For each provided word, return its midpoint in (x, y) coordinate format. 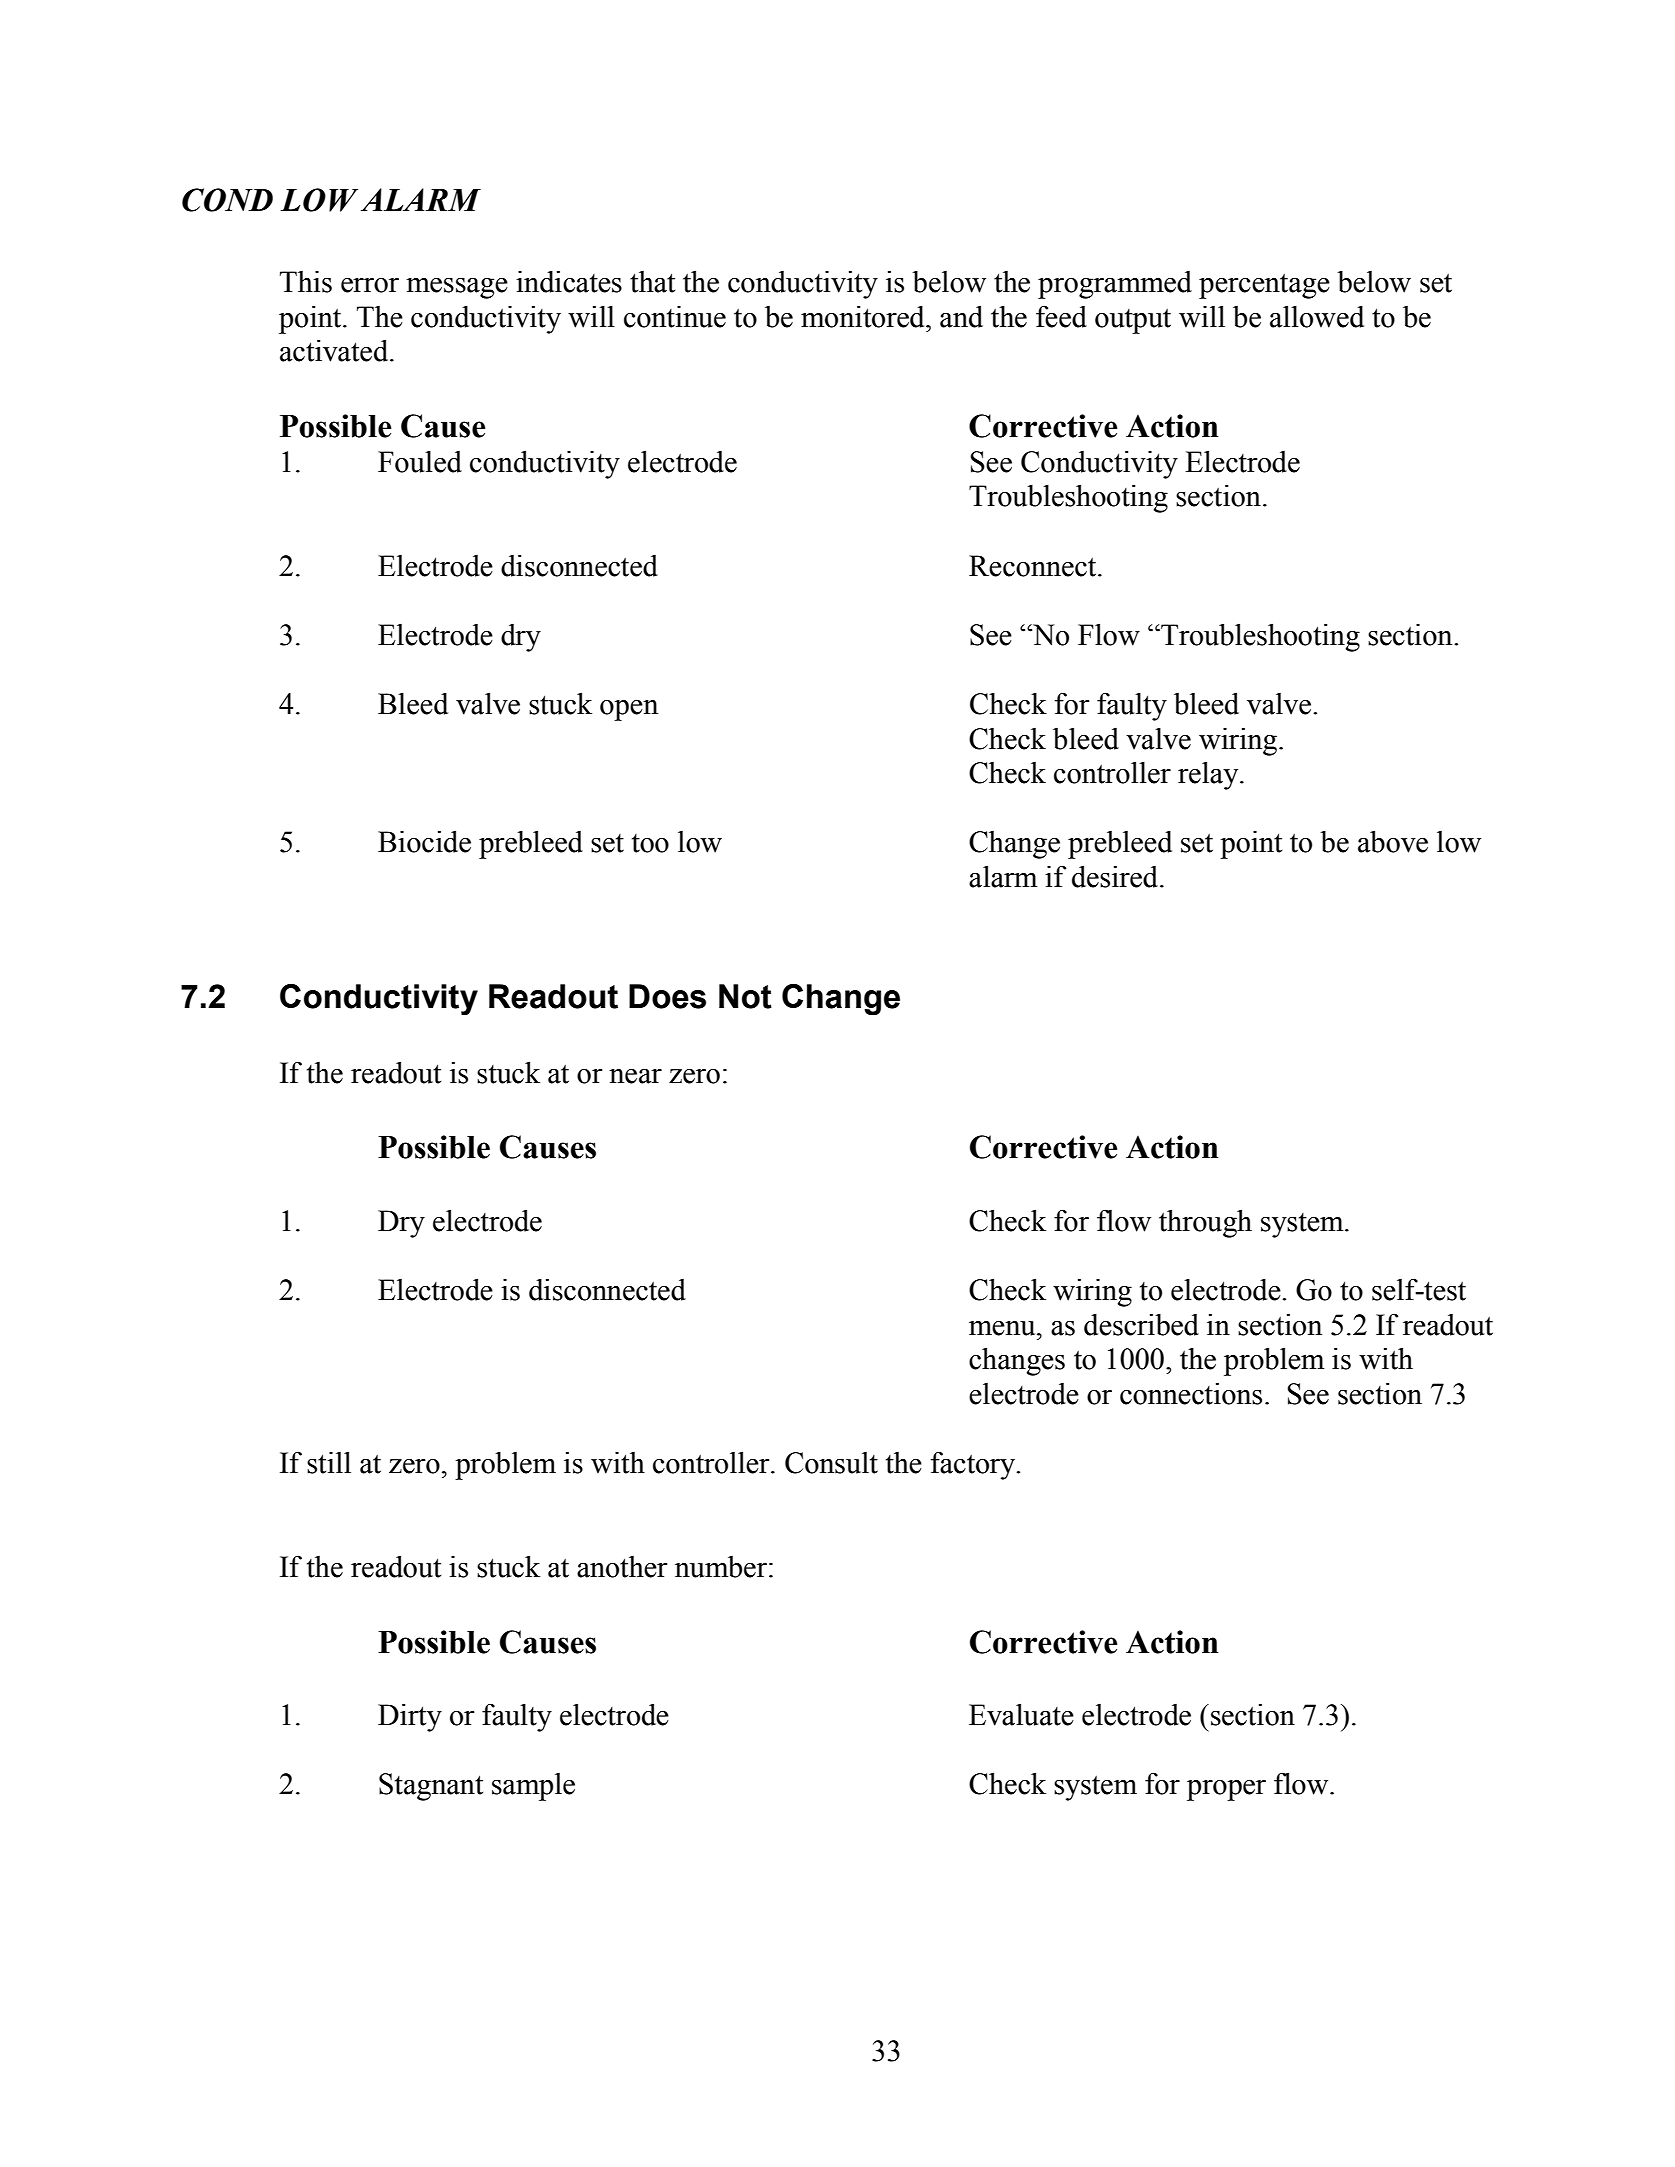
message (457, 288)
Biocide (424, 841)
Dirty (410, 1718)
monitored (864, 317)
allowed (1317, 316)
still (329, 1462)
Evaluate (1021, 1714)
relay (1209, 775)
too (650, 843)
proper (1226, 1790)
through (1205, 1223)
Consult (831, 1463)
